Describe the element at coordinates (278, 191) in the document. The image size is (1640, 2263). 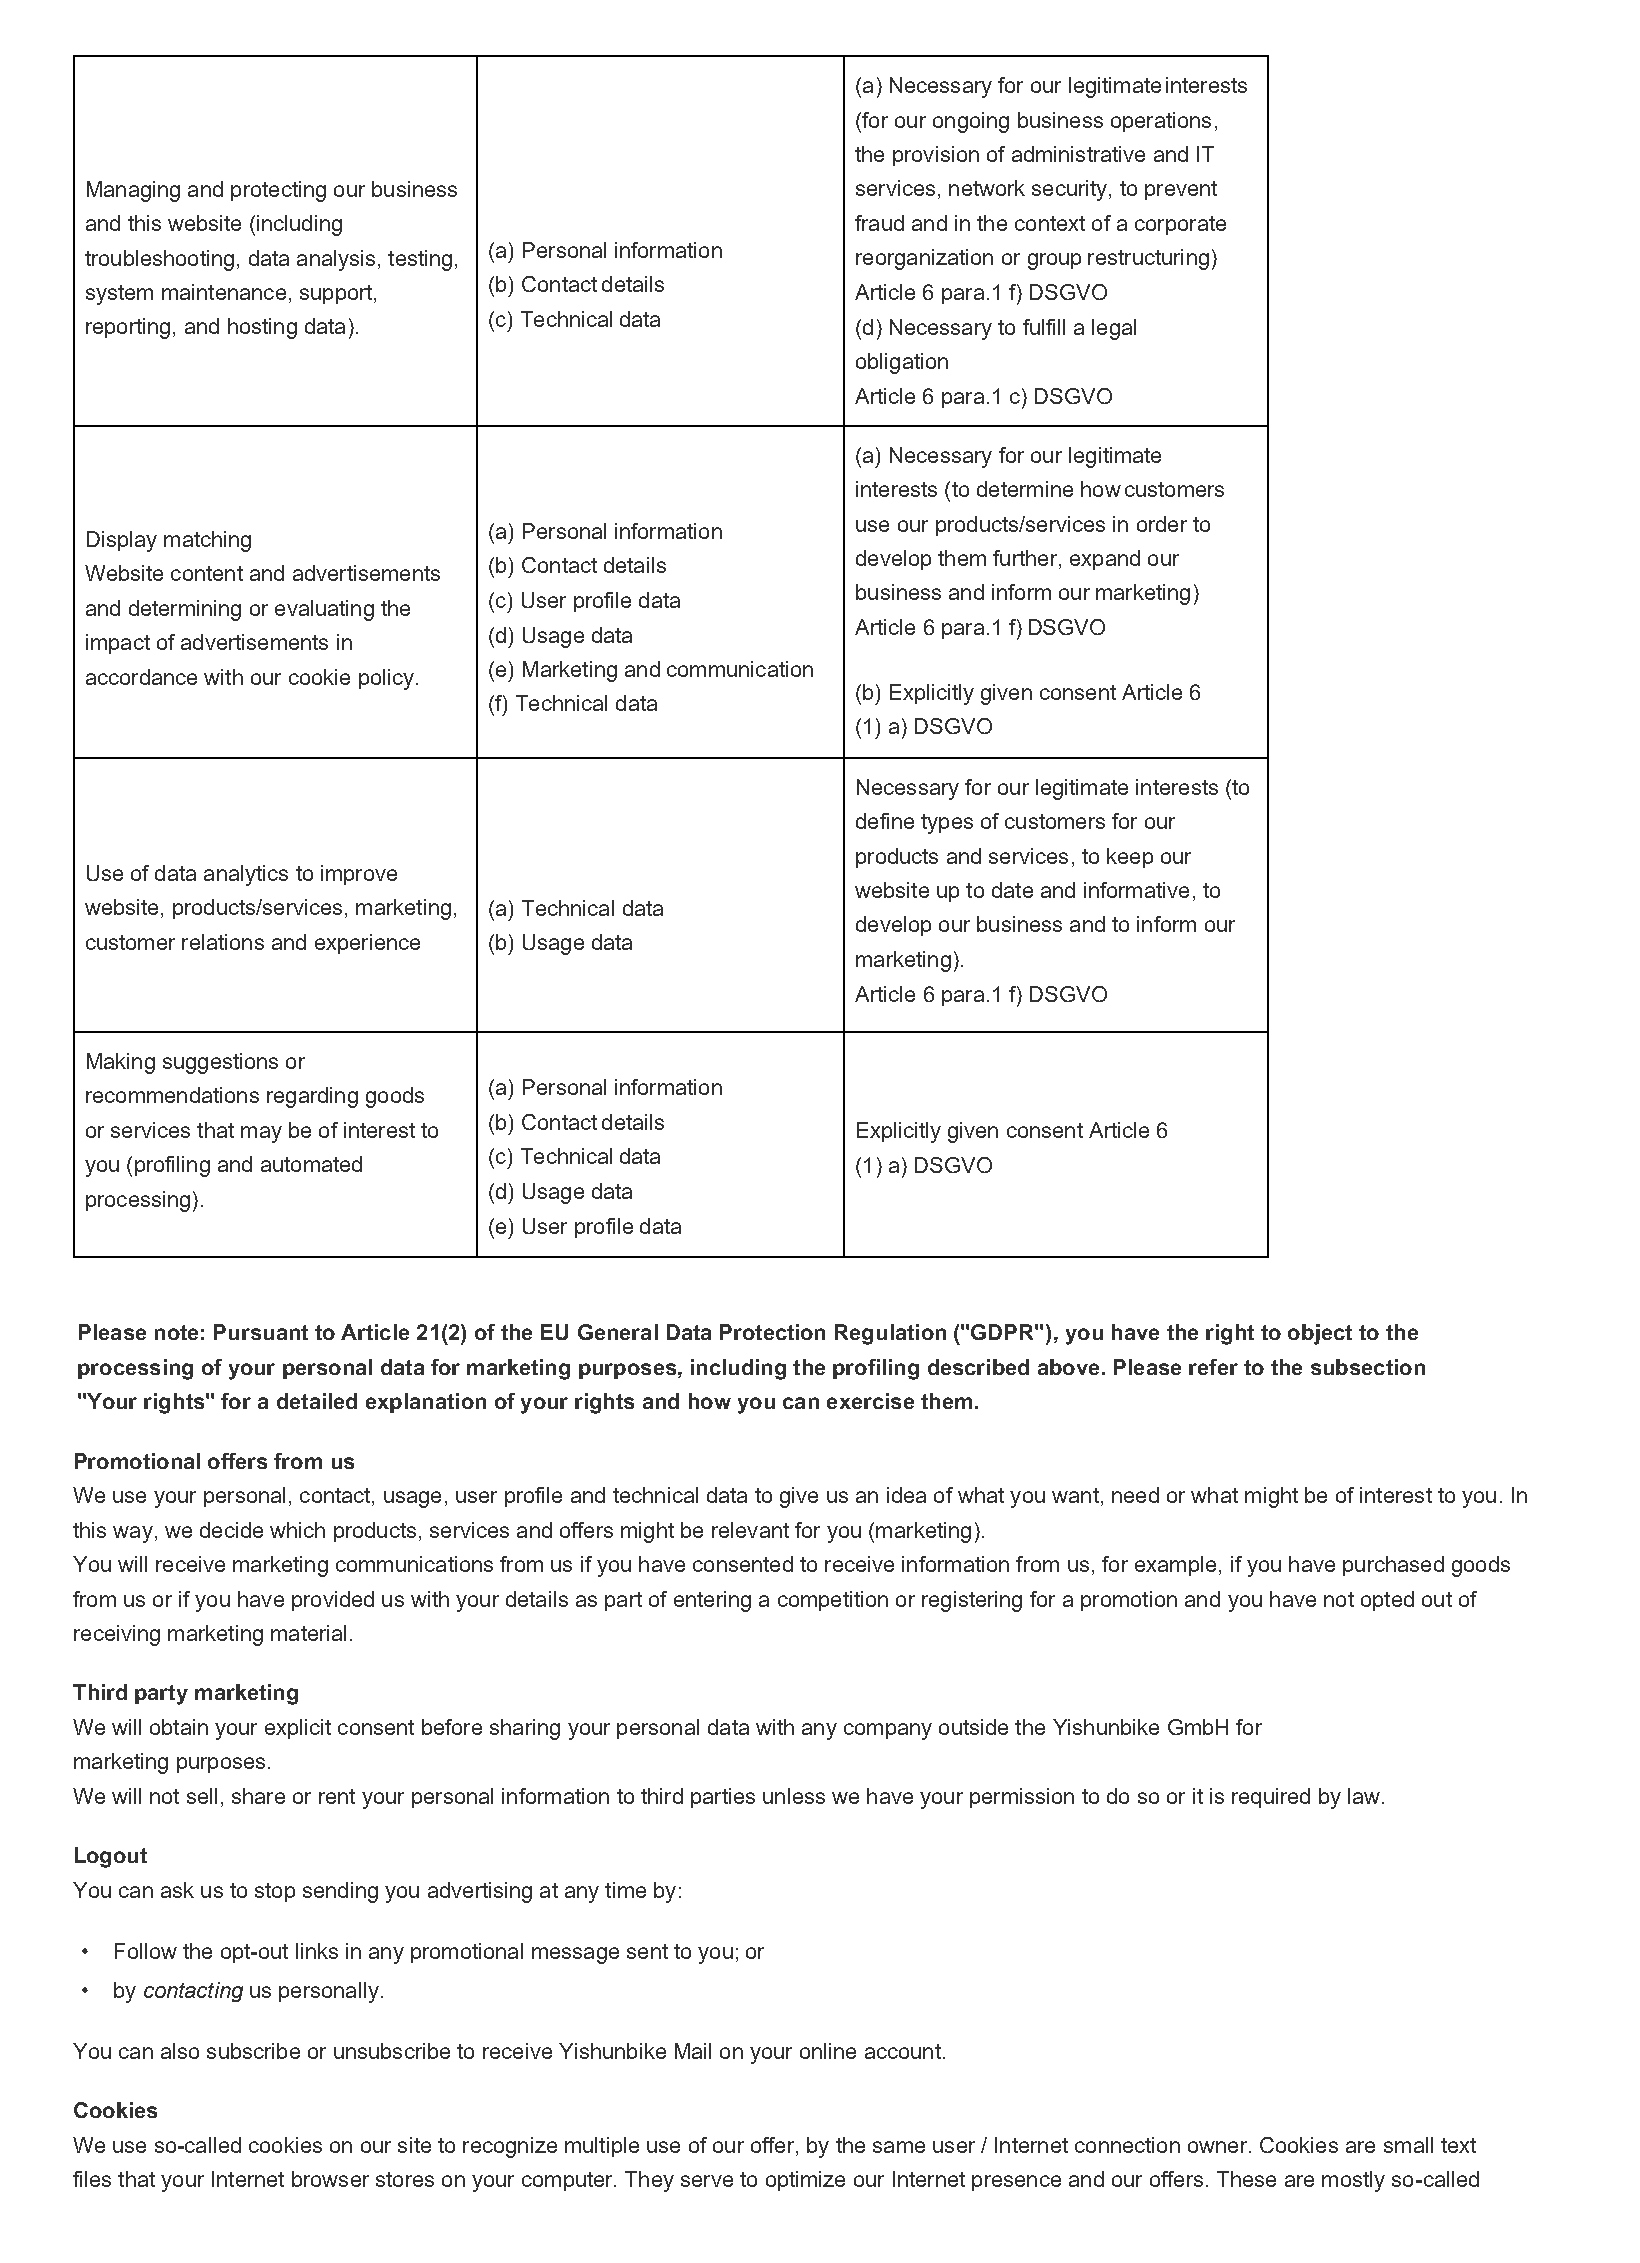
I see `protecting` at that location.
